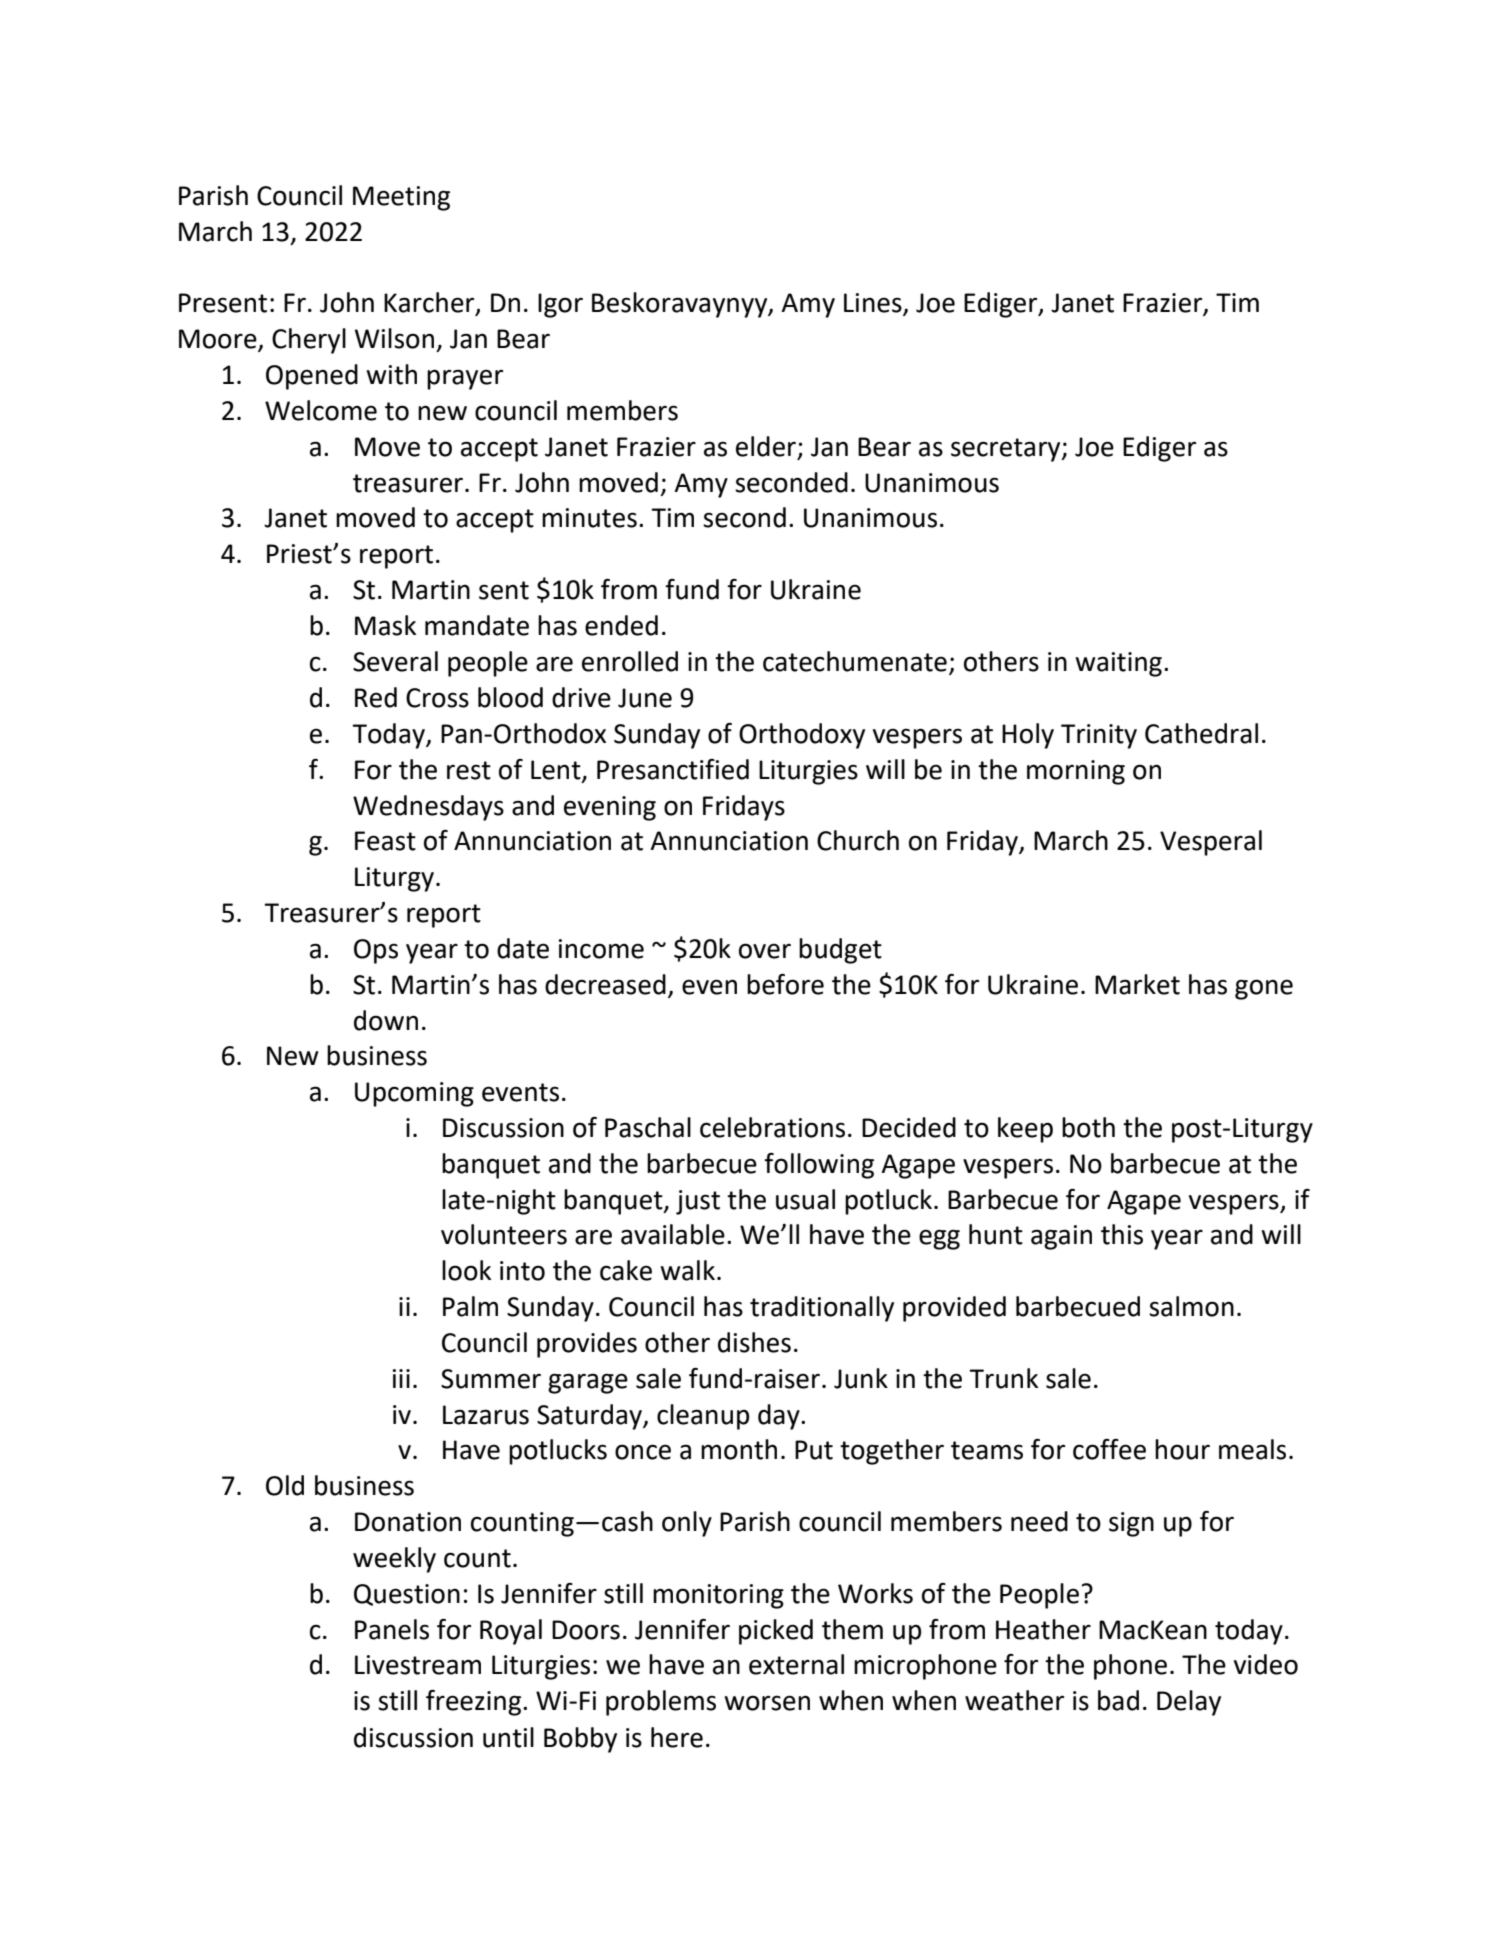 The image size is (1497, 1938). What do you see at coordinates (401, 198) in the document?
I see `Meeting` at bounding box center [401, 198].
